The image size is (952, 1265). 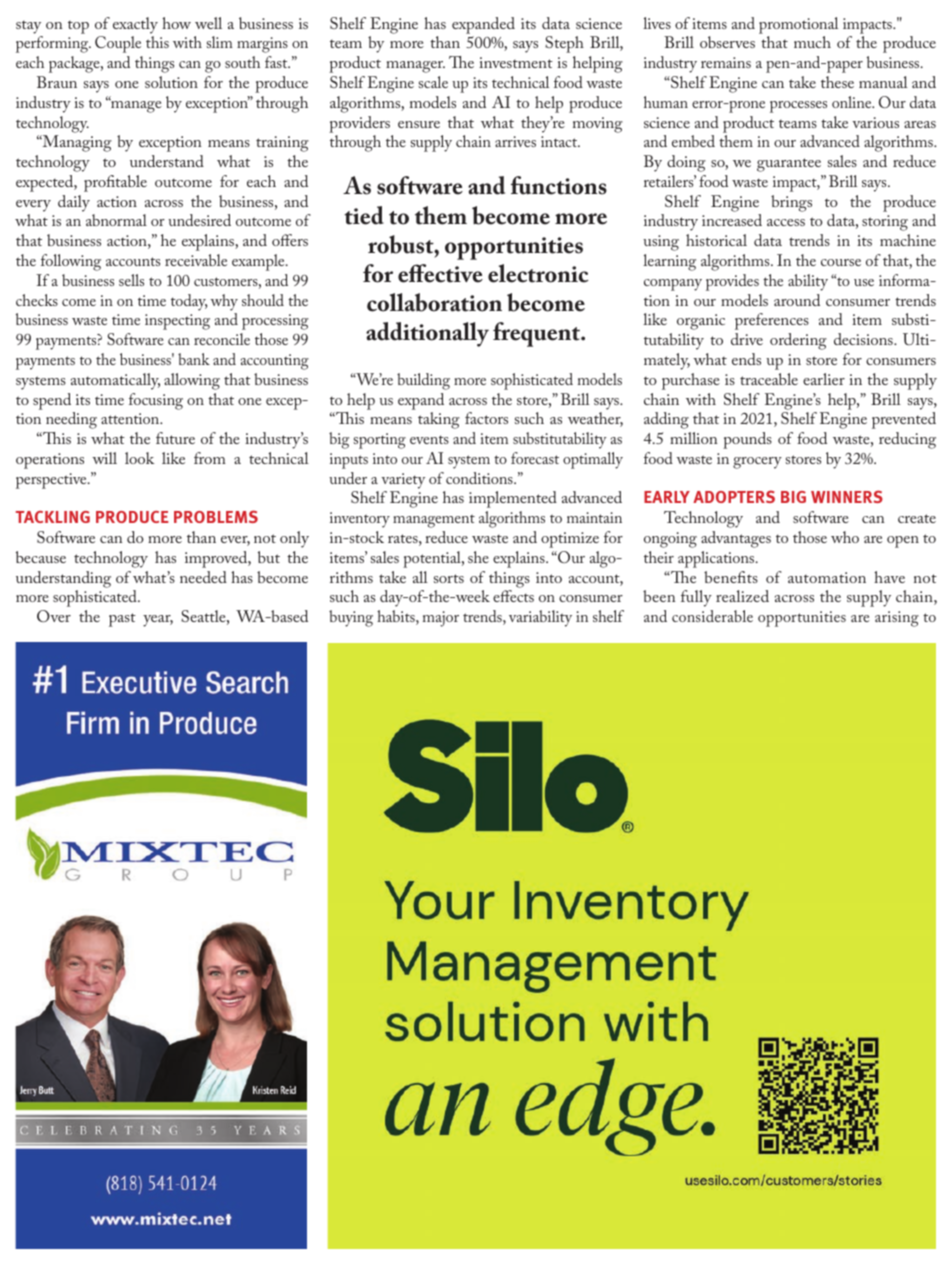 What do you see at coordinates (118, 44) in the document?
I see `Couple` at bounding box center [118, 44].
